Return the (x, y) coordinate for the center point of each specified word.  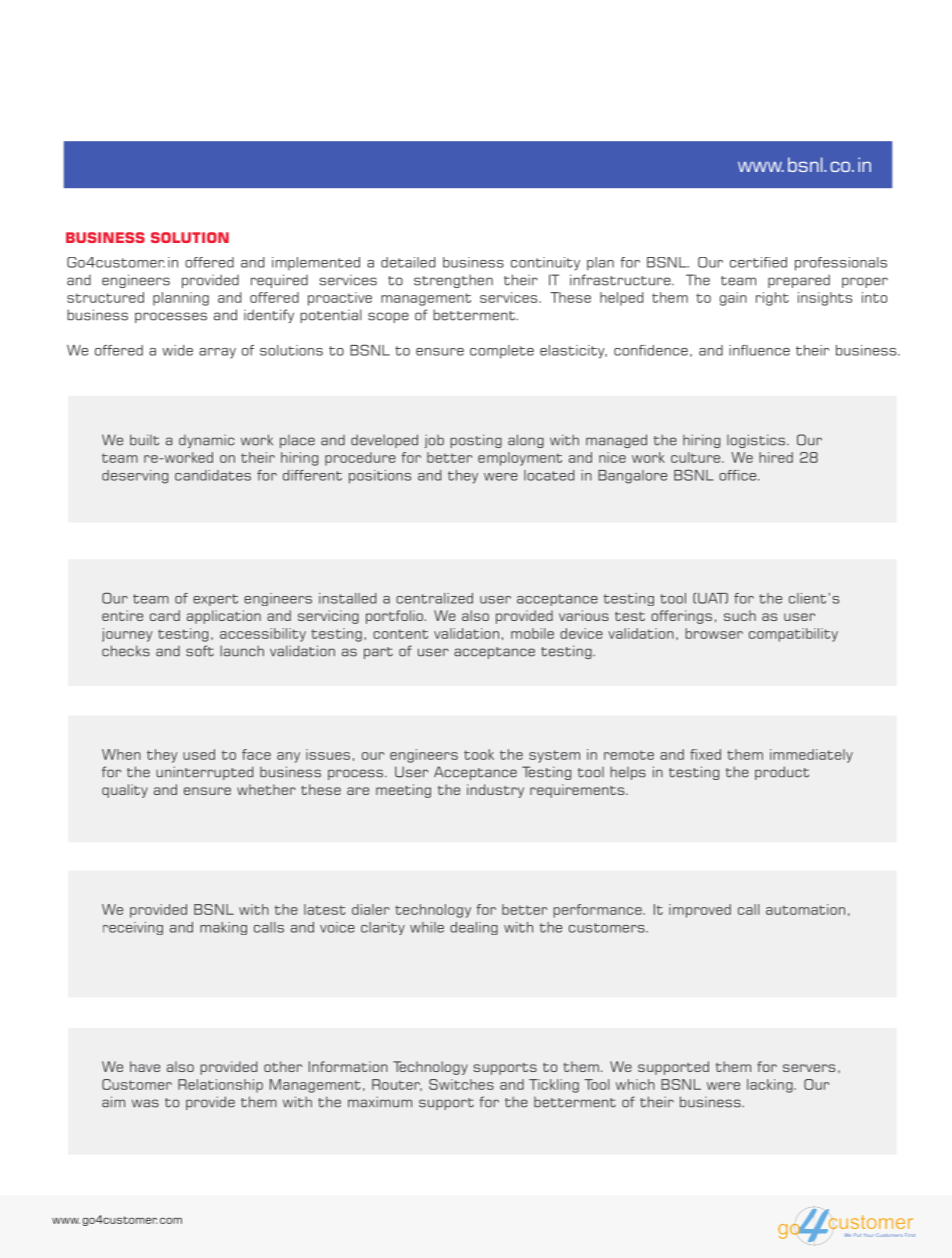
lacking (771, 1086)
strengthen (453, 281)
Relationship (220, 1086)
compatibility (793, 635)
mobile (532, 633)
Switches (461, 1084)
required (279, 281)
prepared (799, 281)
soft (200, 651)
